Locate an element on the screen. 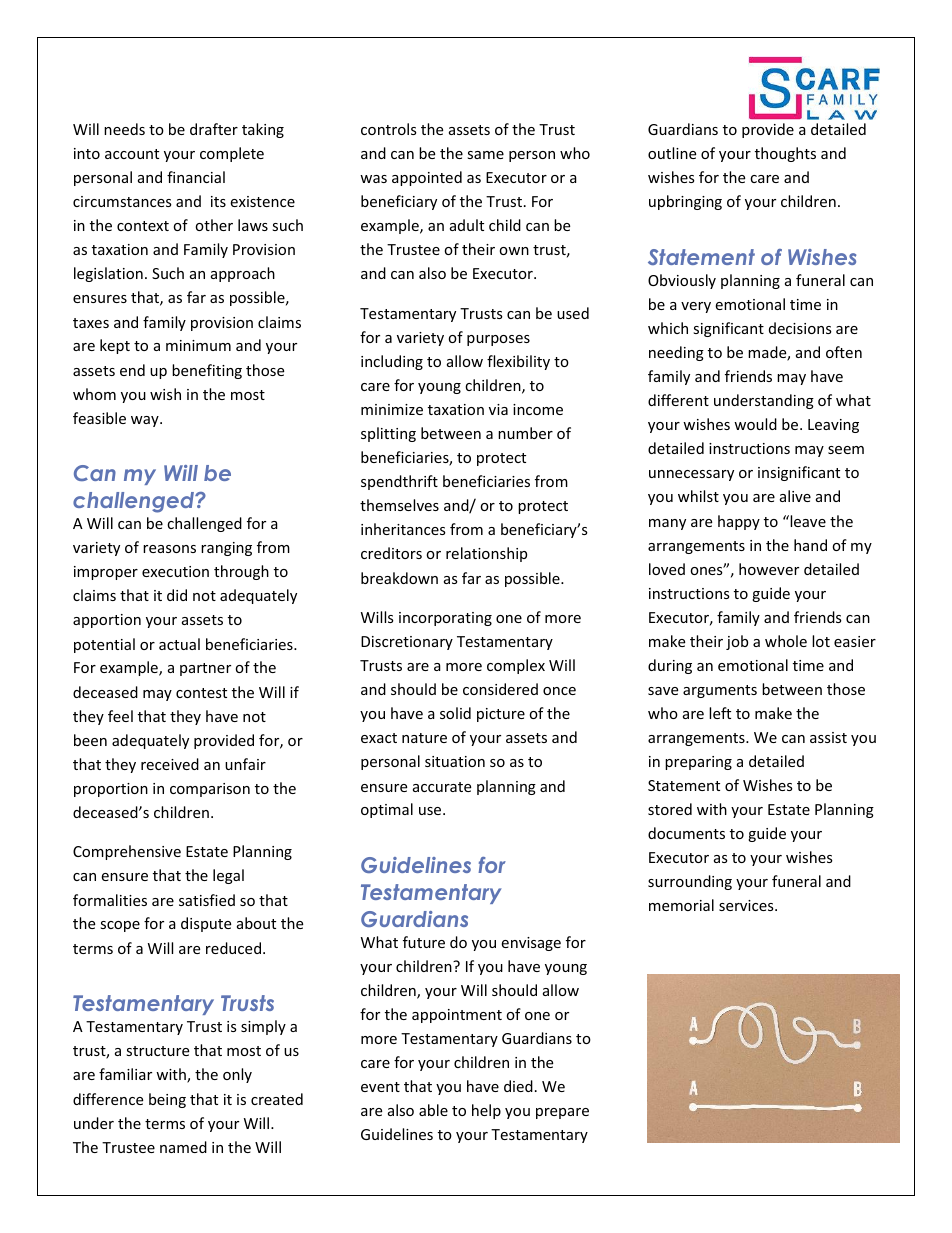  minimum is located at coordinates (198, 345).
